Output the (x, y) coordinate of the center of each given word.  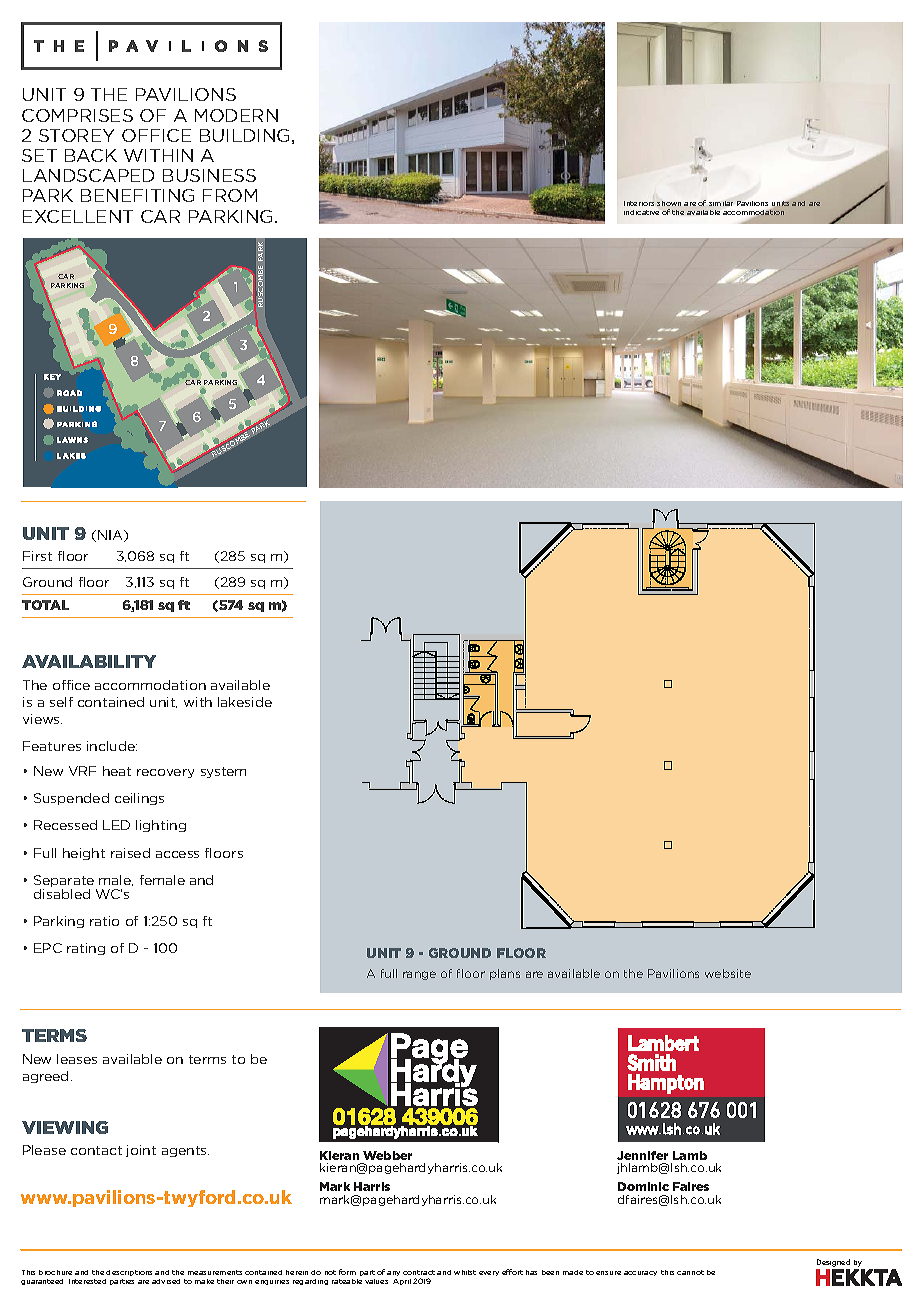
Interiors (639, 203)
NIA (112, 536)
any (393, 1273)
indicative (641, 212)
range (419, 975)
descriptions (129, 1273)
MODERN (236, 115)
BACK (91, 155)
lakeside (245, 702)
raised (130, 853)
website (728, 973)
